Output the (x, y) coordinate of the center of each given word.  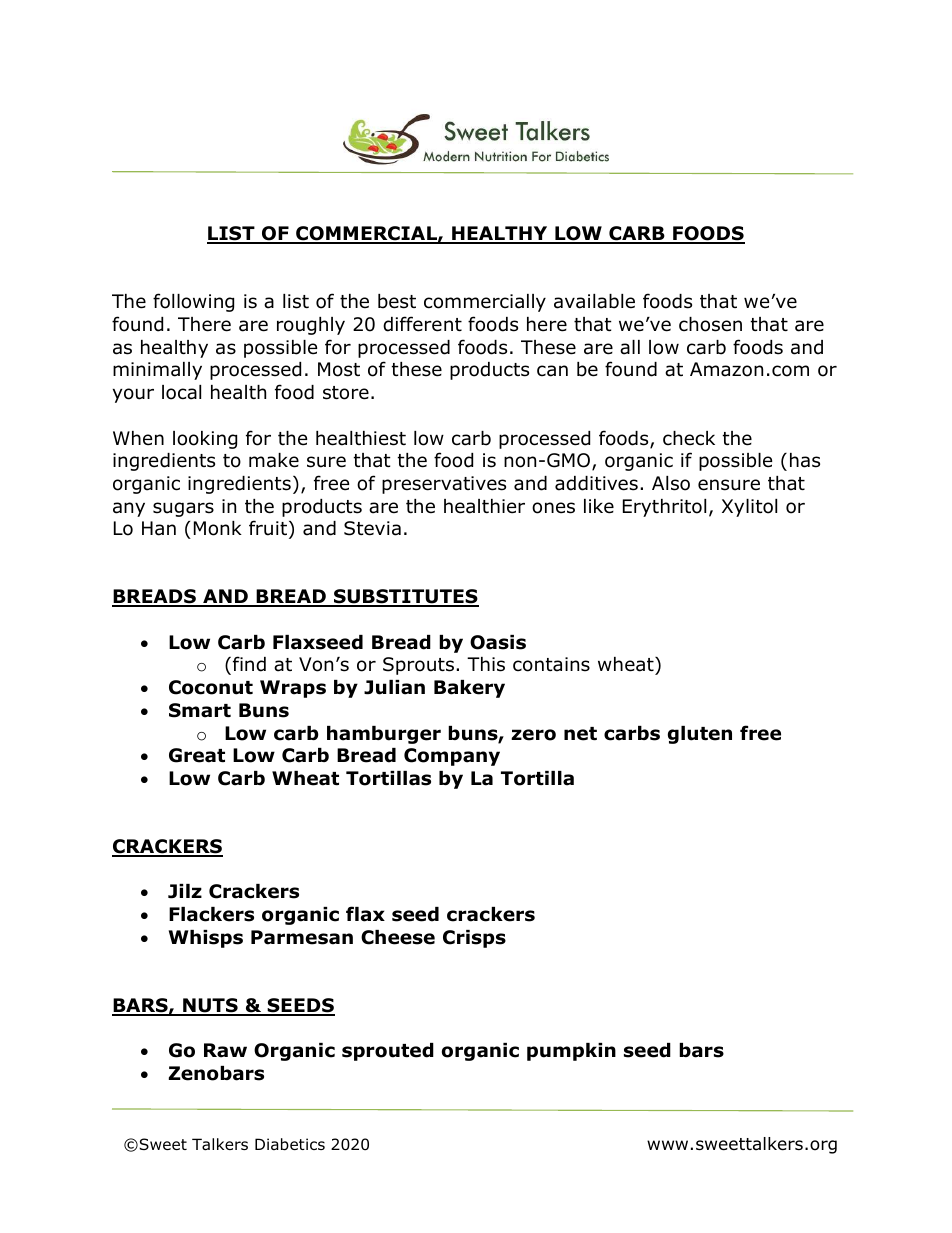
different (422, 324)
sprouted (388, 1052)
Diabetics (290, 1144)
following (193, 302)
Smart (200, 710)
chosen (710, 324)
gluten (700, 735)
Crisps (474, 939)
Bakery (469, 689)
